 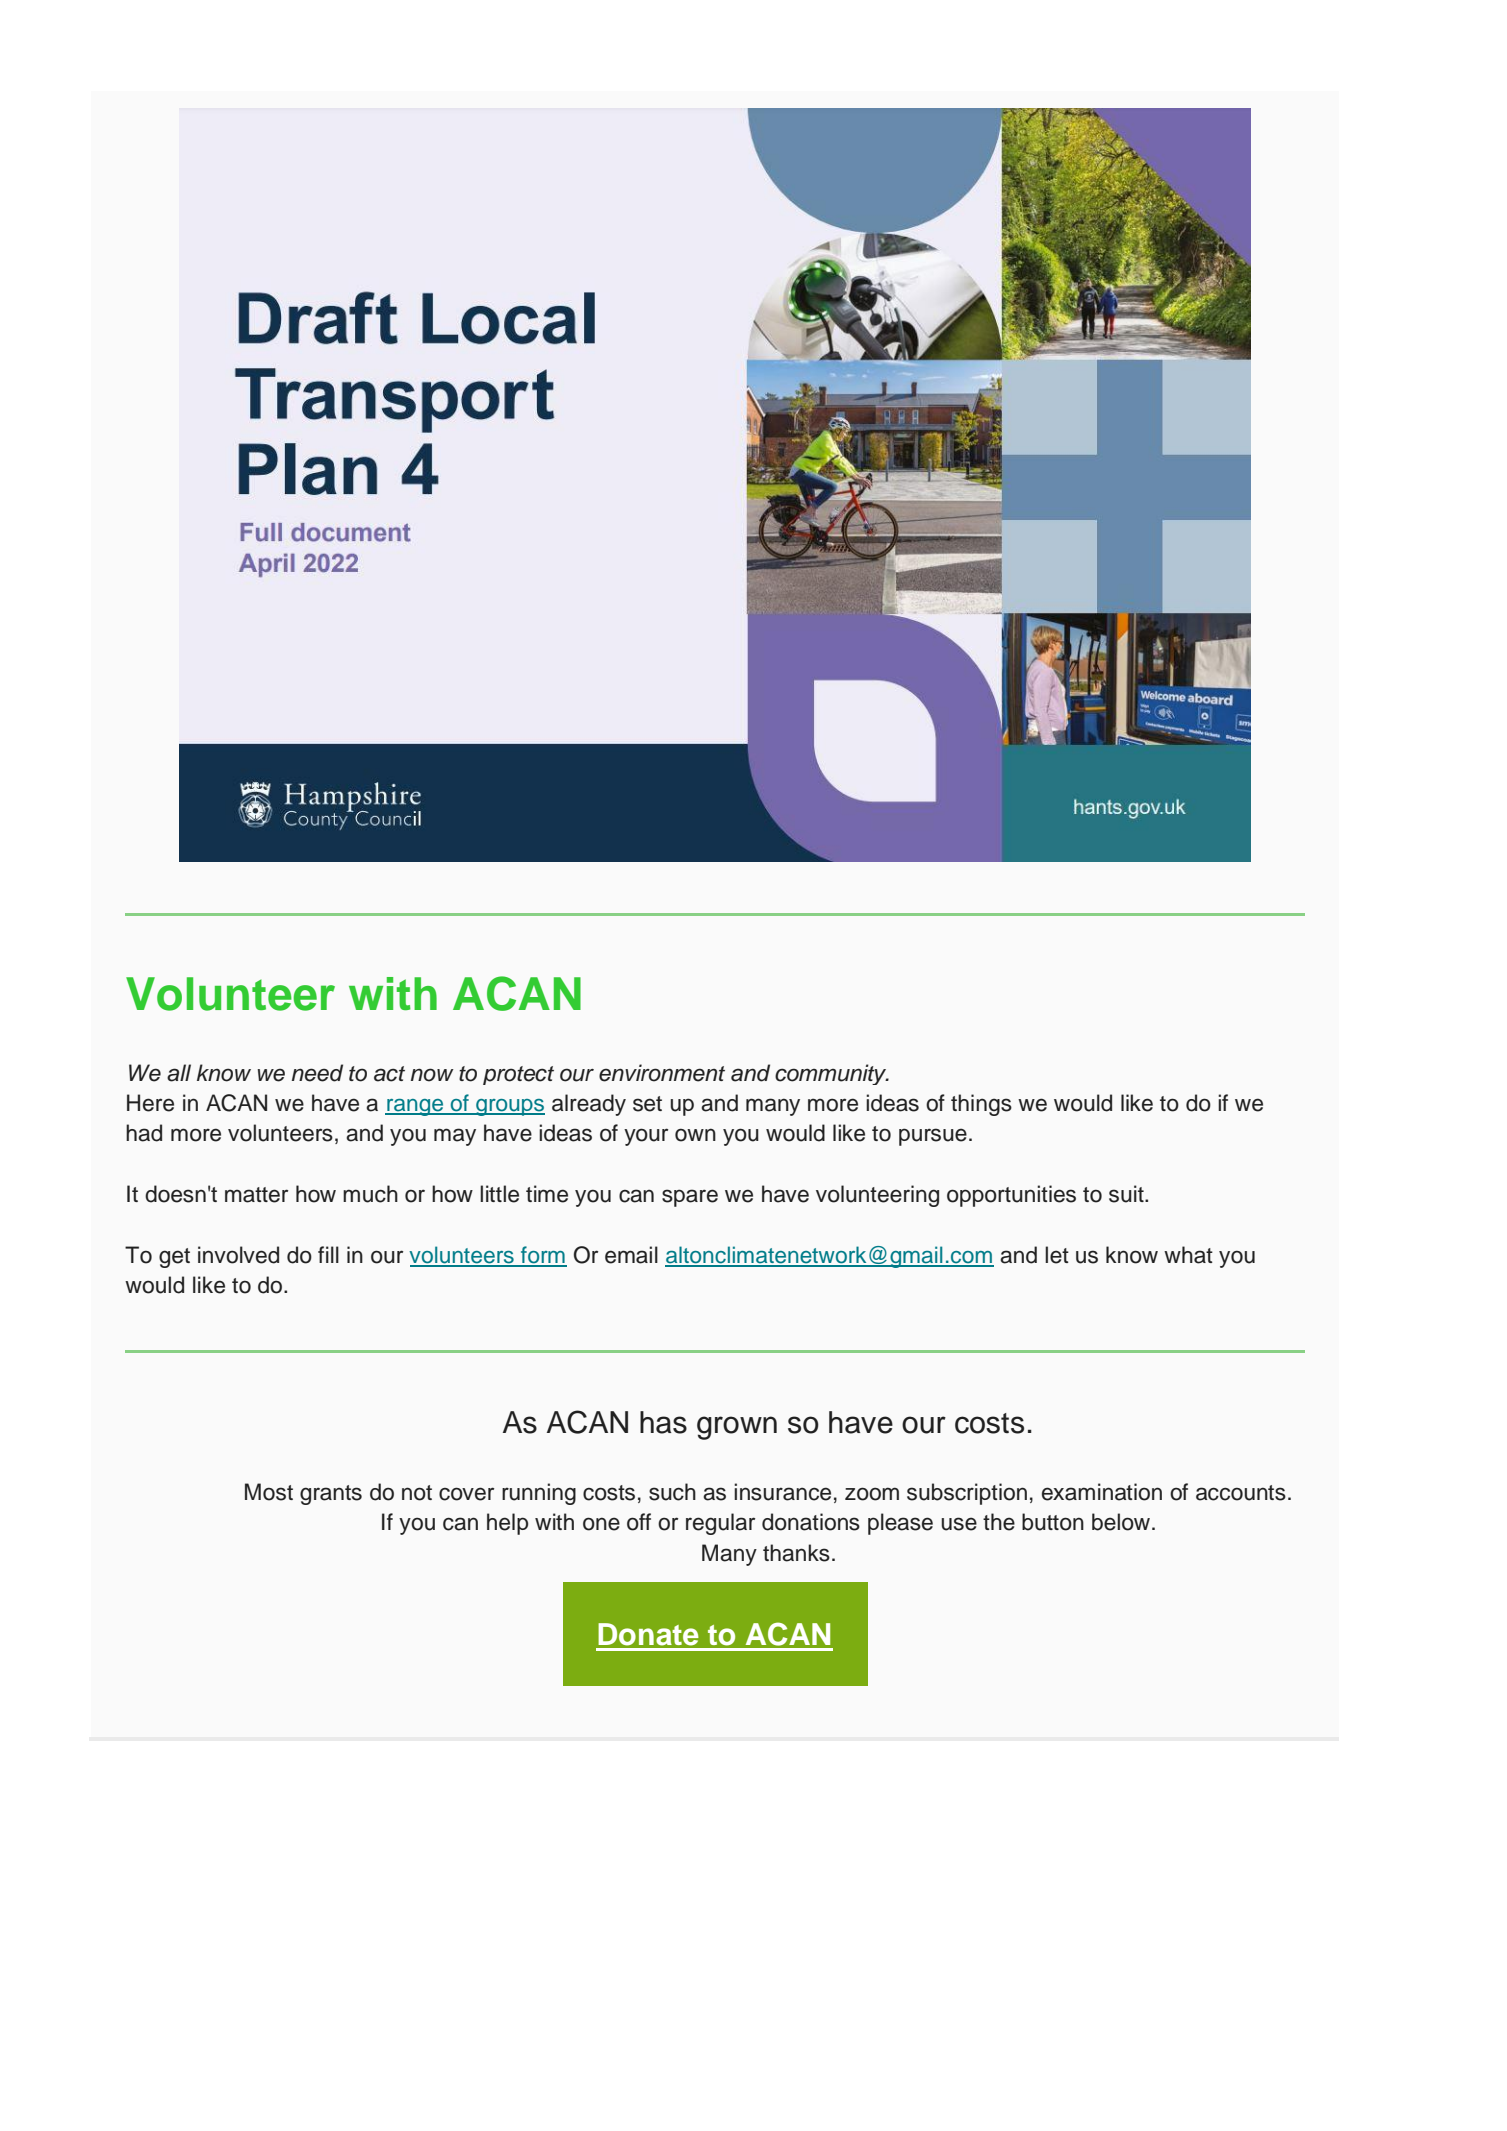 I want to click on below, so click(x=1121, y=1522).
